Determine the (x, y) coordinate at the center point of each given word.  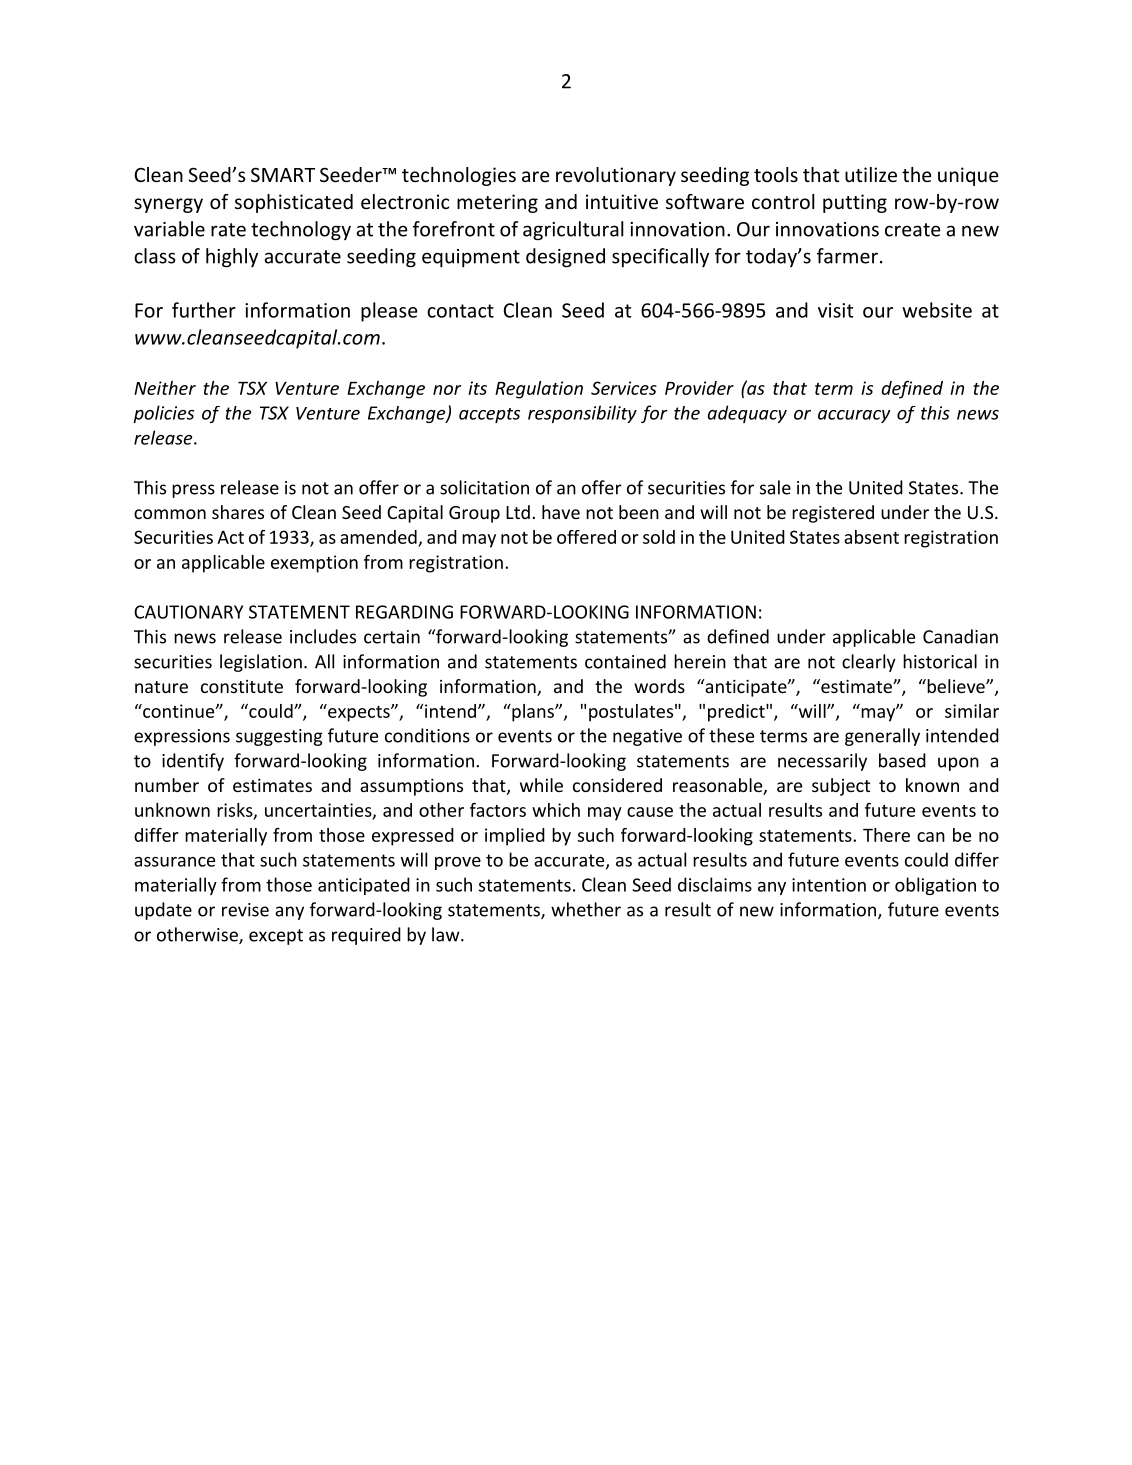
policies (163, 414)
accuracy (854, 416)
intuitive (622, 201)
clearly (869, 663)
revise (245, 910)
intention (829, 885)
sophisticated (294, 203)
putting (855, 203)
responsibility (582, 414)
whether (586, 909)
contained (625, 661)
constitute (242, 686)
